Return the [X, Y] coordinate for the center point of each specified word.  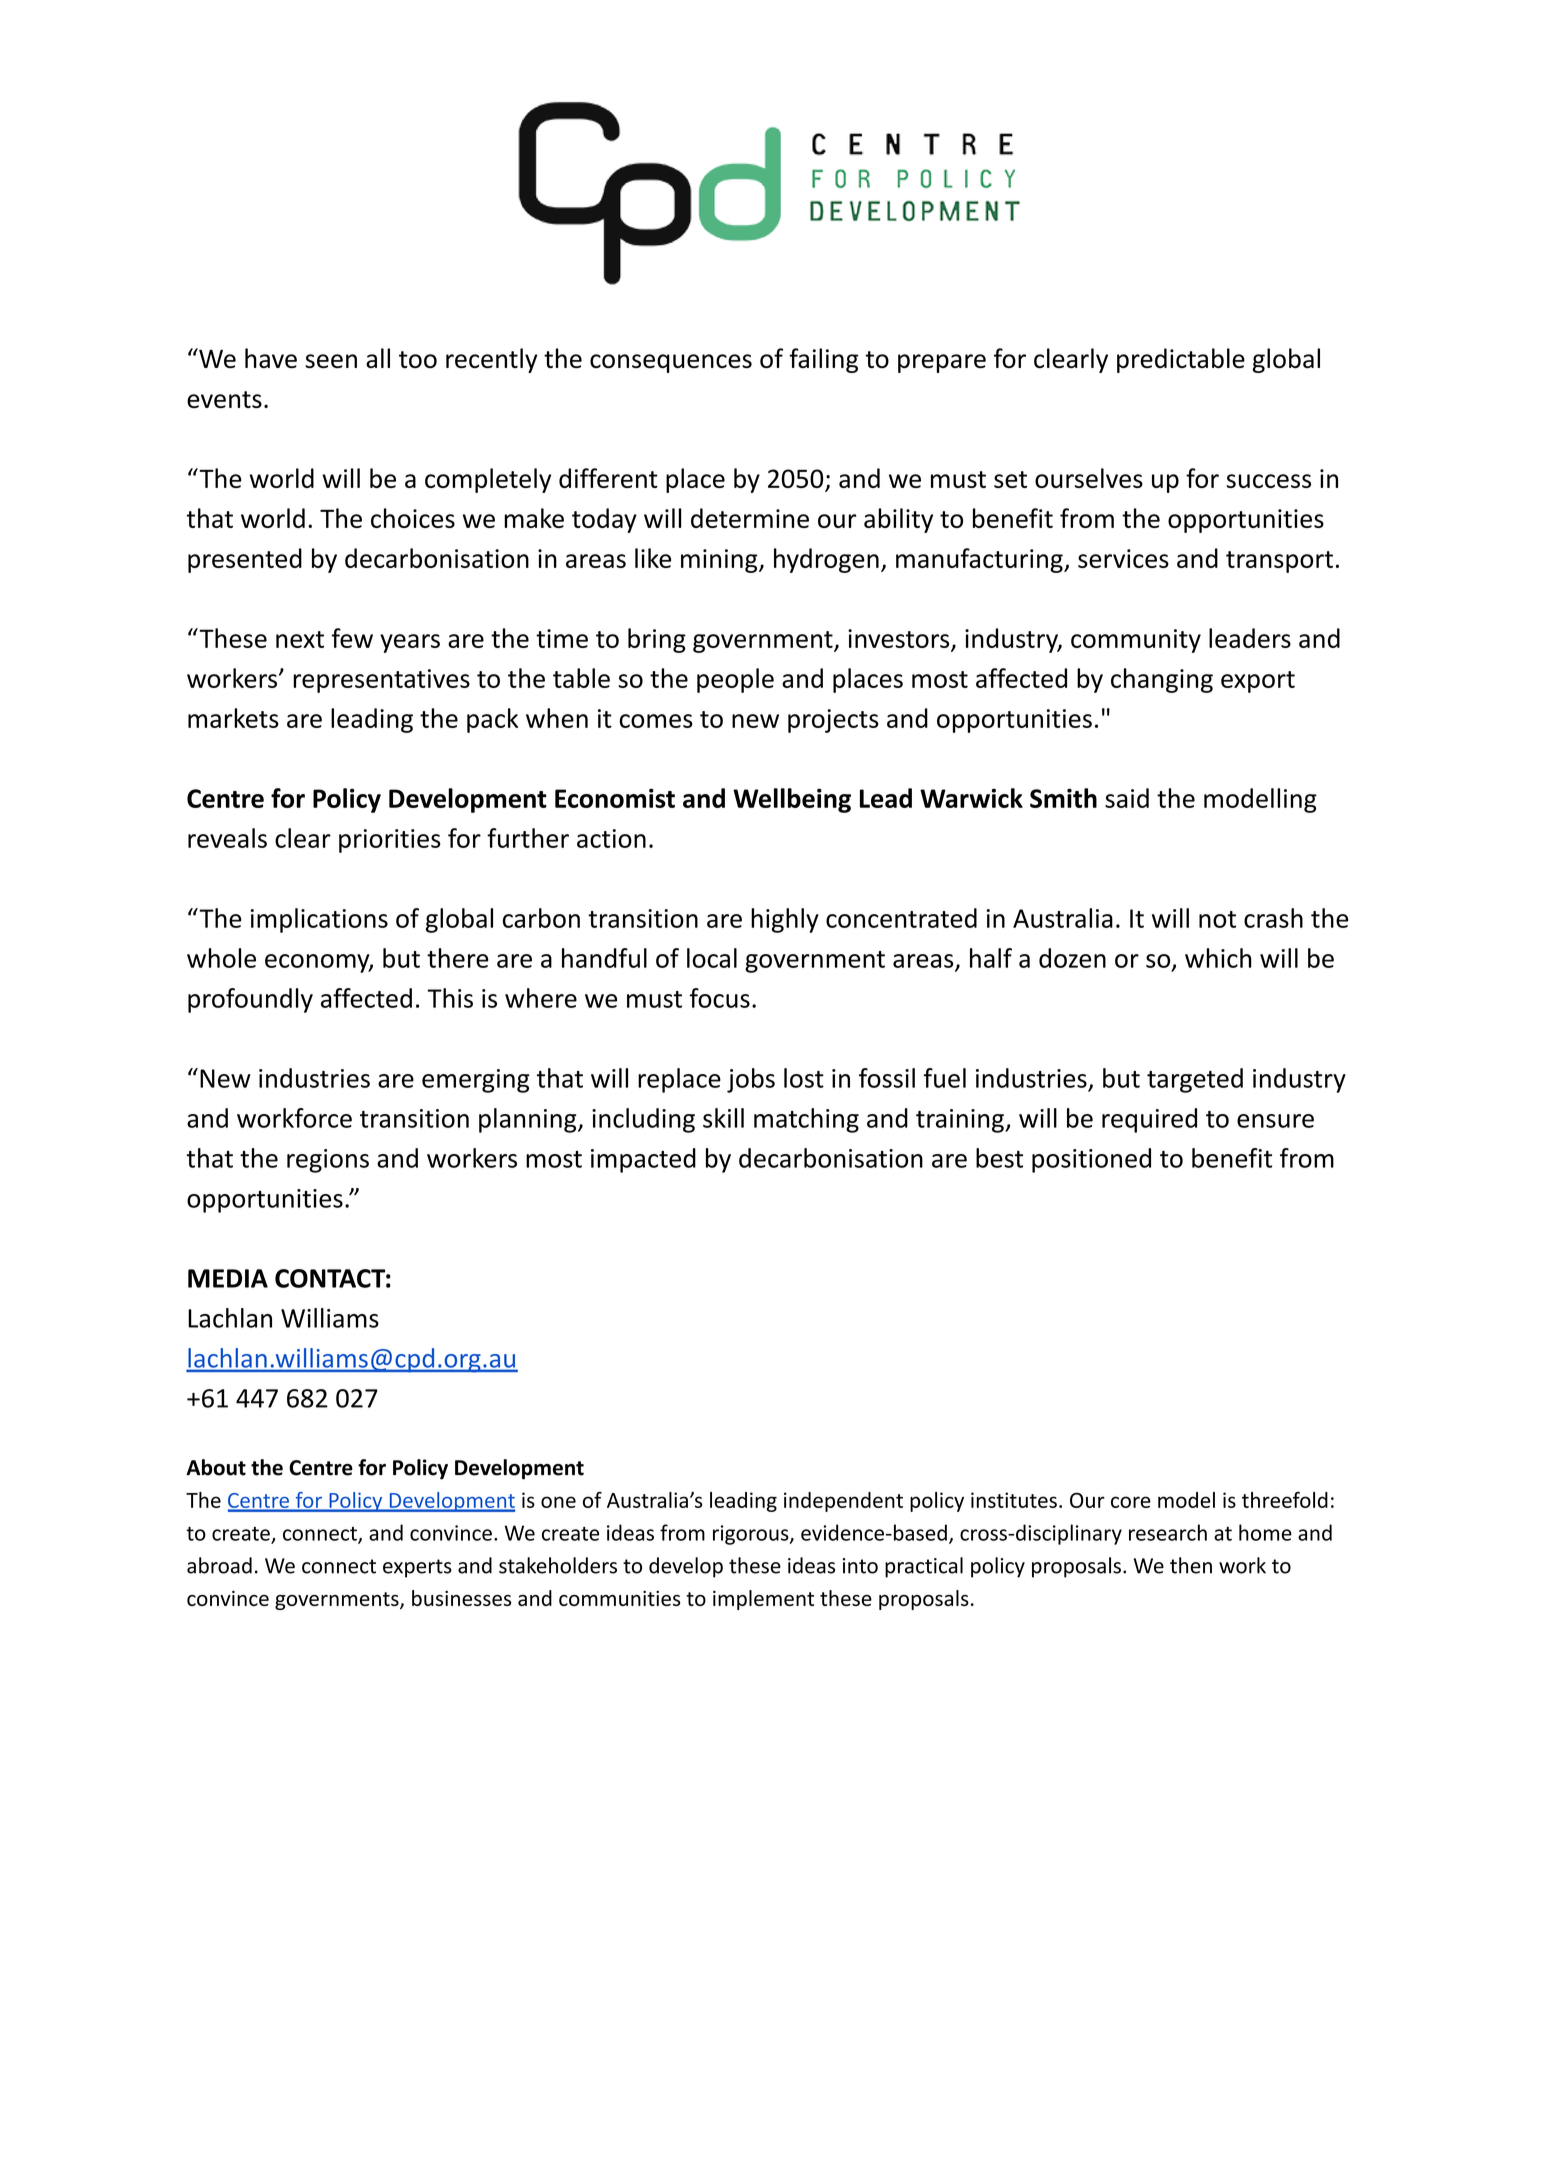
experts [417, 1568]
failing [823, 360]
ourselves [1089, 478]
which [1218, 958]
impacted [643, 1160]
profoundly [250, 1000]
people [735, 680]
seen [331, 361]
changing [1162, 680]
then [1191, 1565]
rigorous [752, 1535]
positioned [1091, 1160]
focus [720, 998]
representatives [381, 681]
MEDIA [228, 1278]
